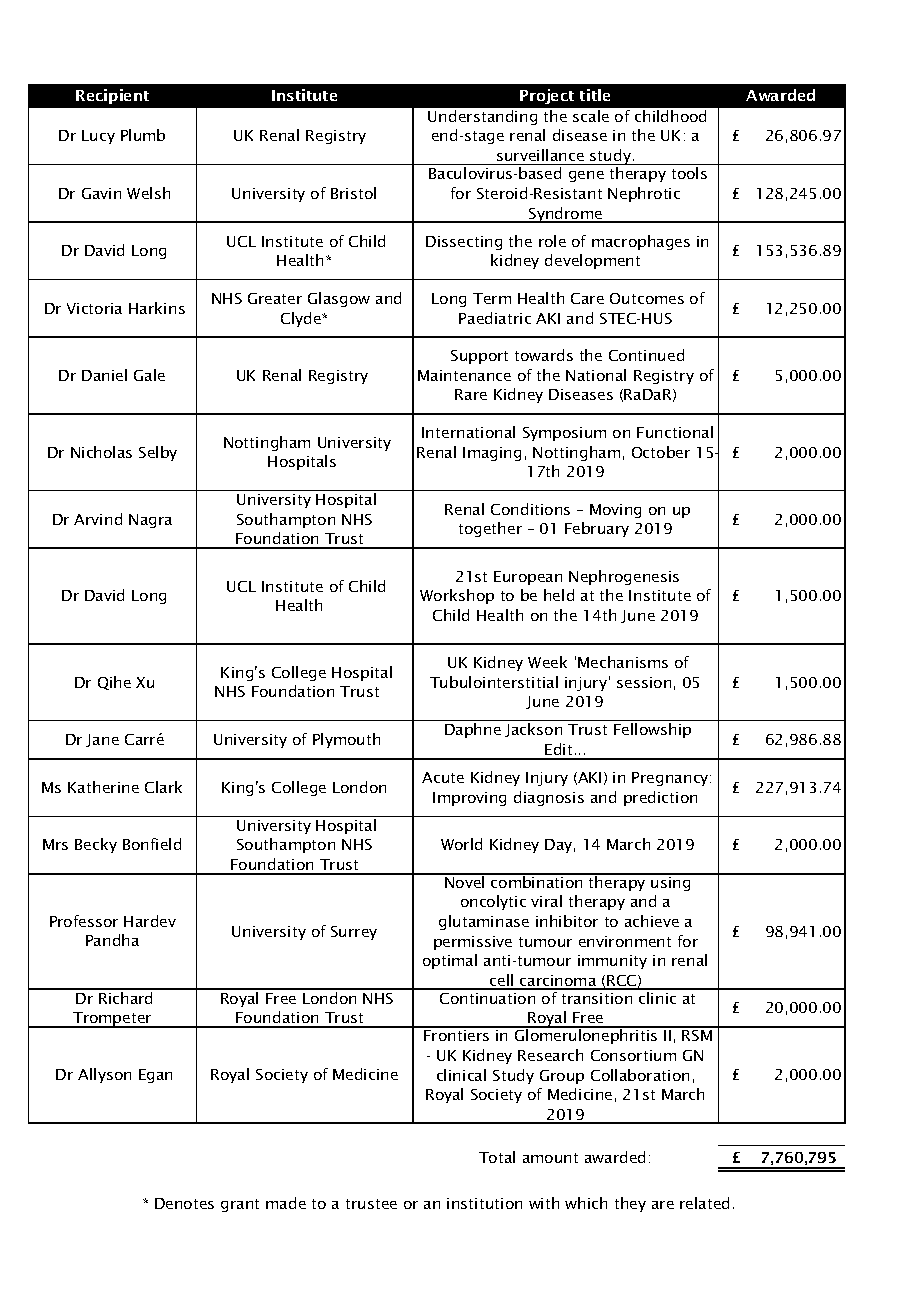 This image has height=1309, width=924. Describe the element at coordinates (184, 1203) in the image. I see `Denotes` at that location.
